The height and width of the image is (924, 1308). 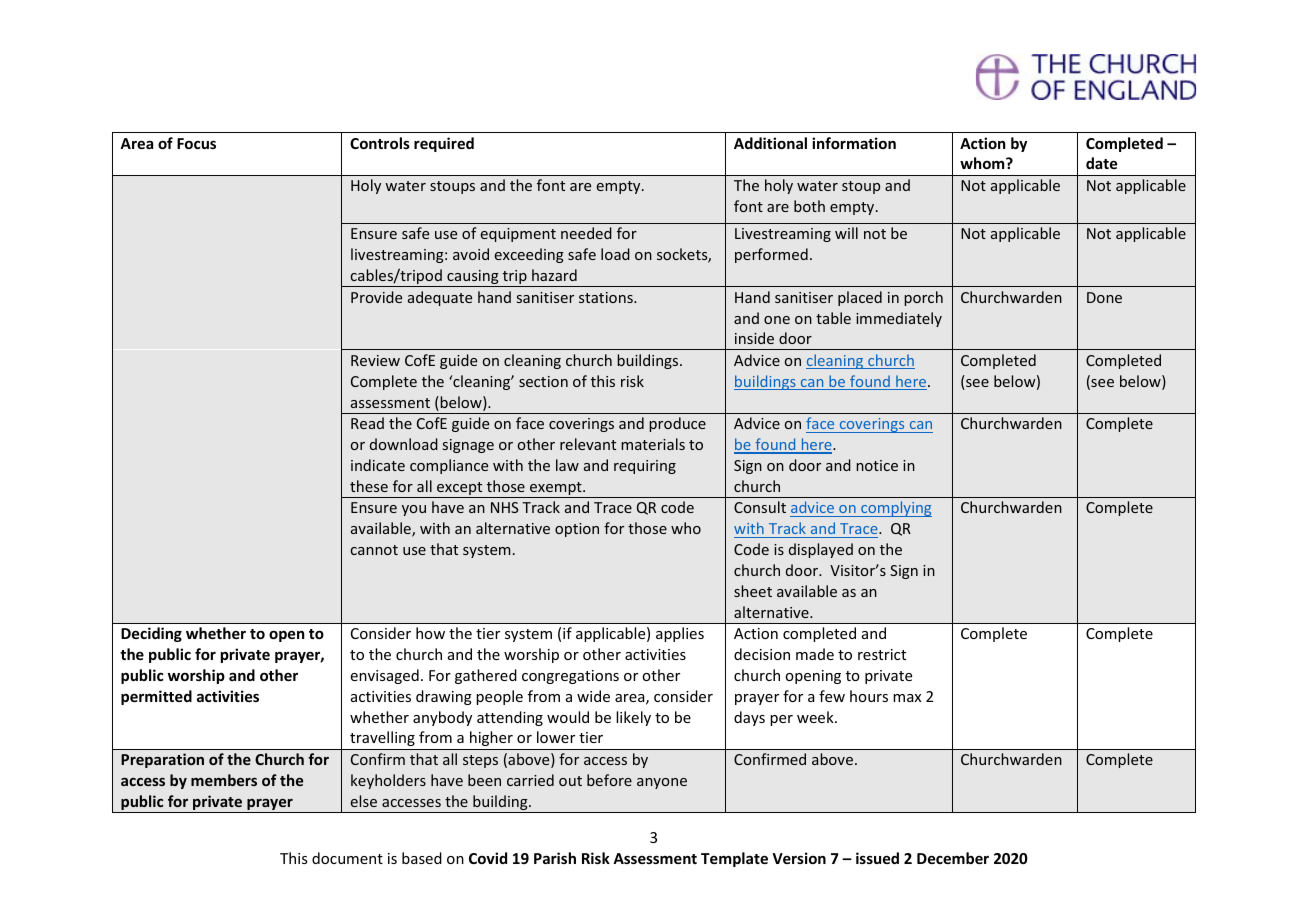 I want to click on max, so click(x=907, y=698).
